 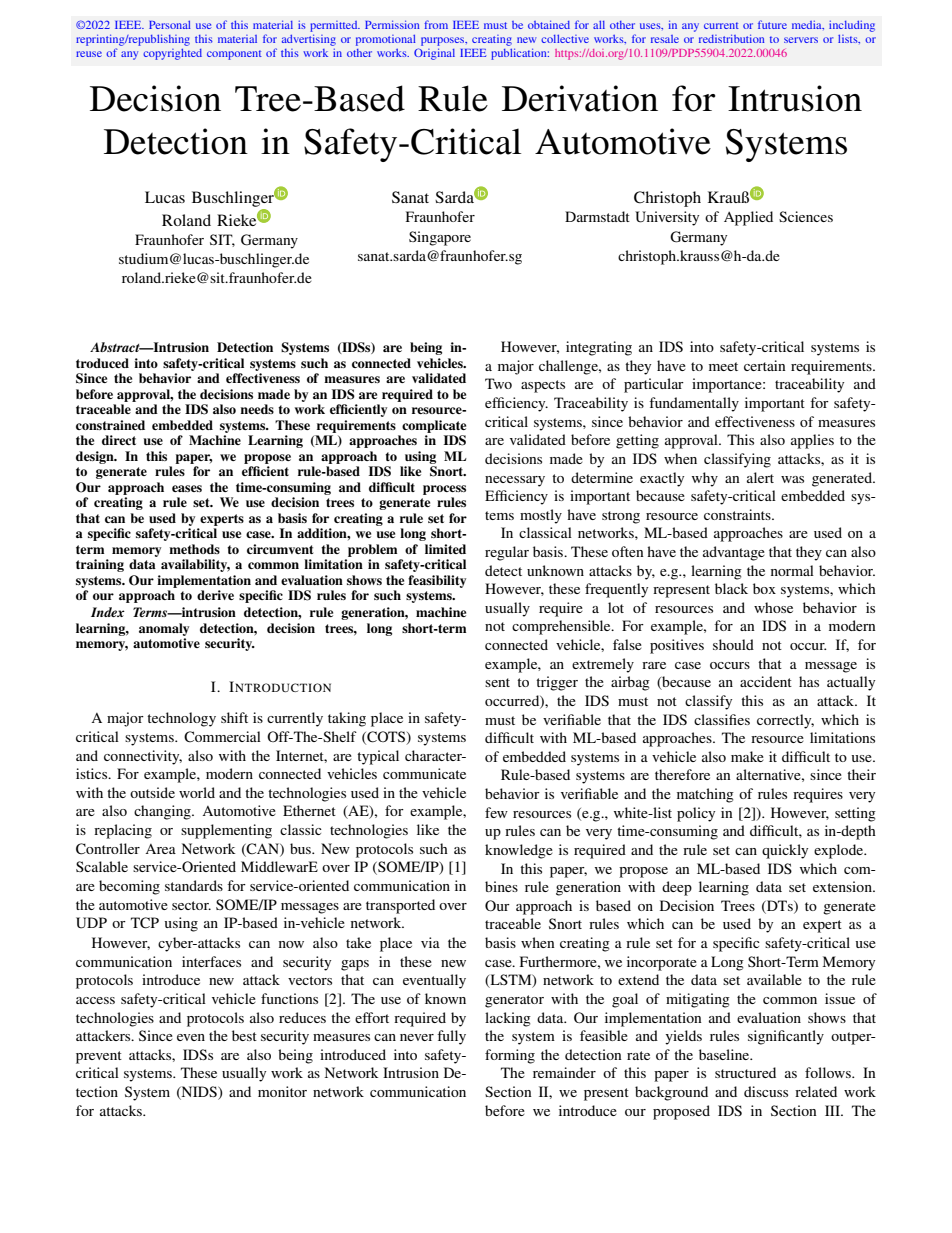 I want to click on normal, so click(x=792, y=570).
